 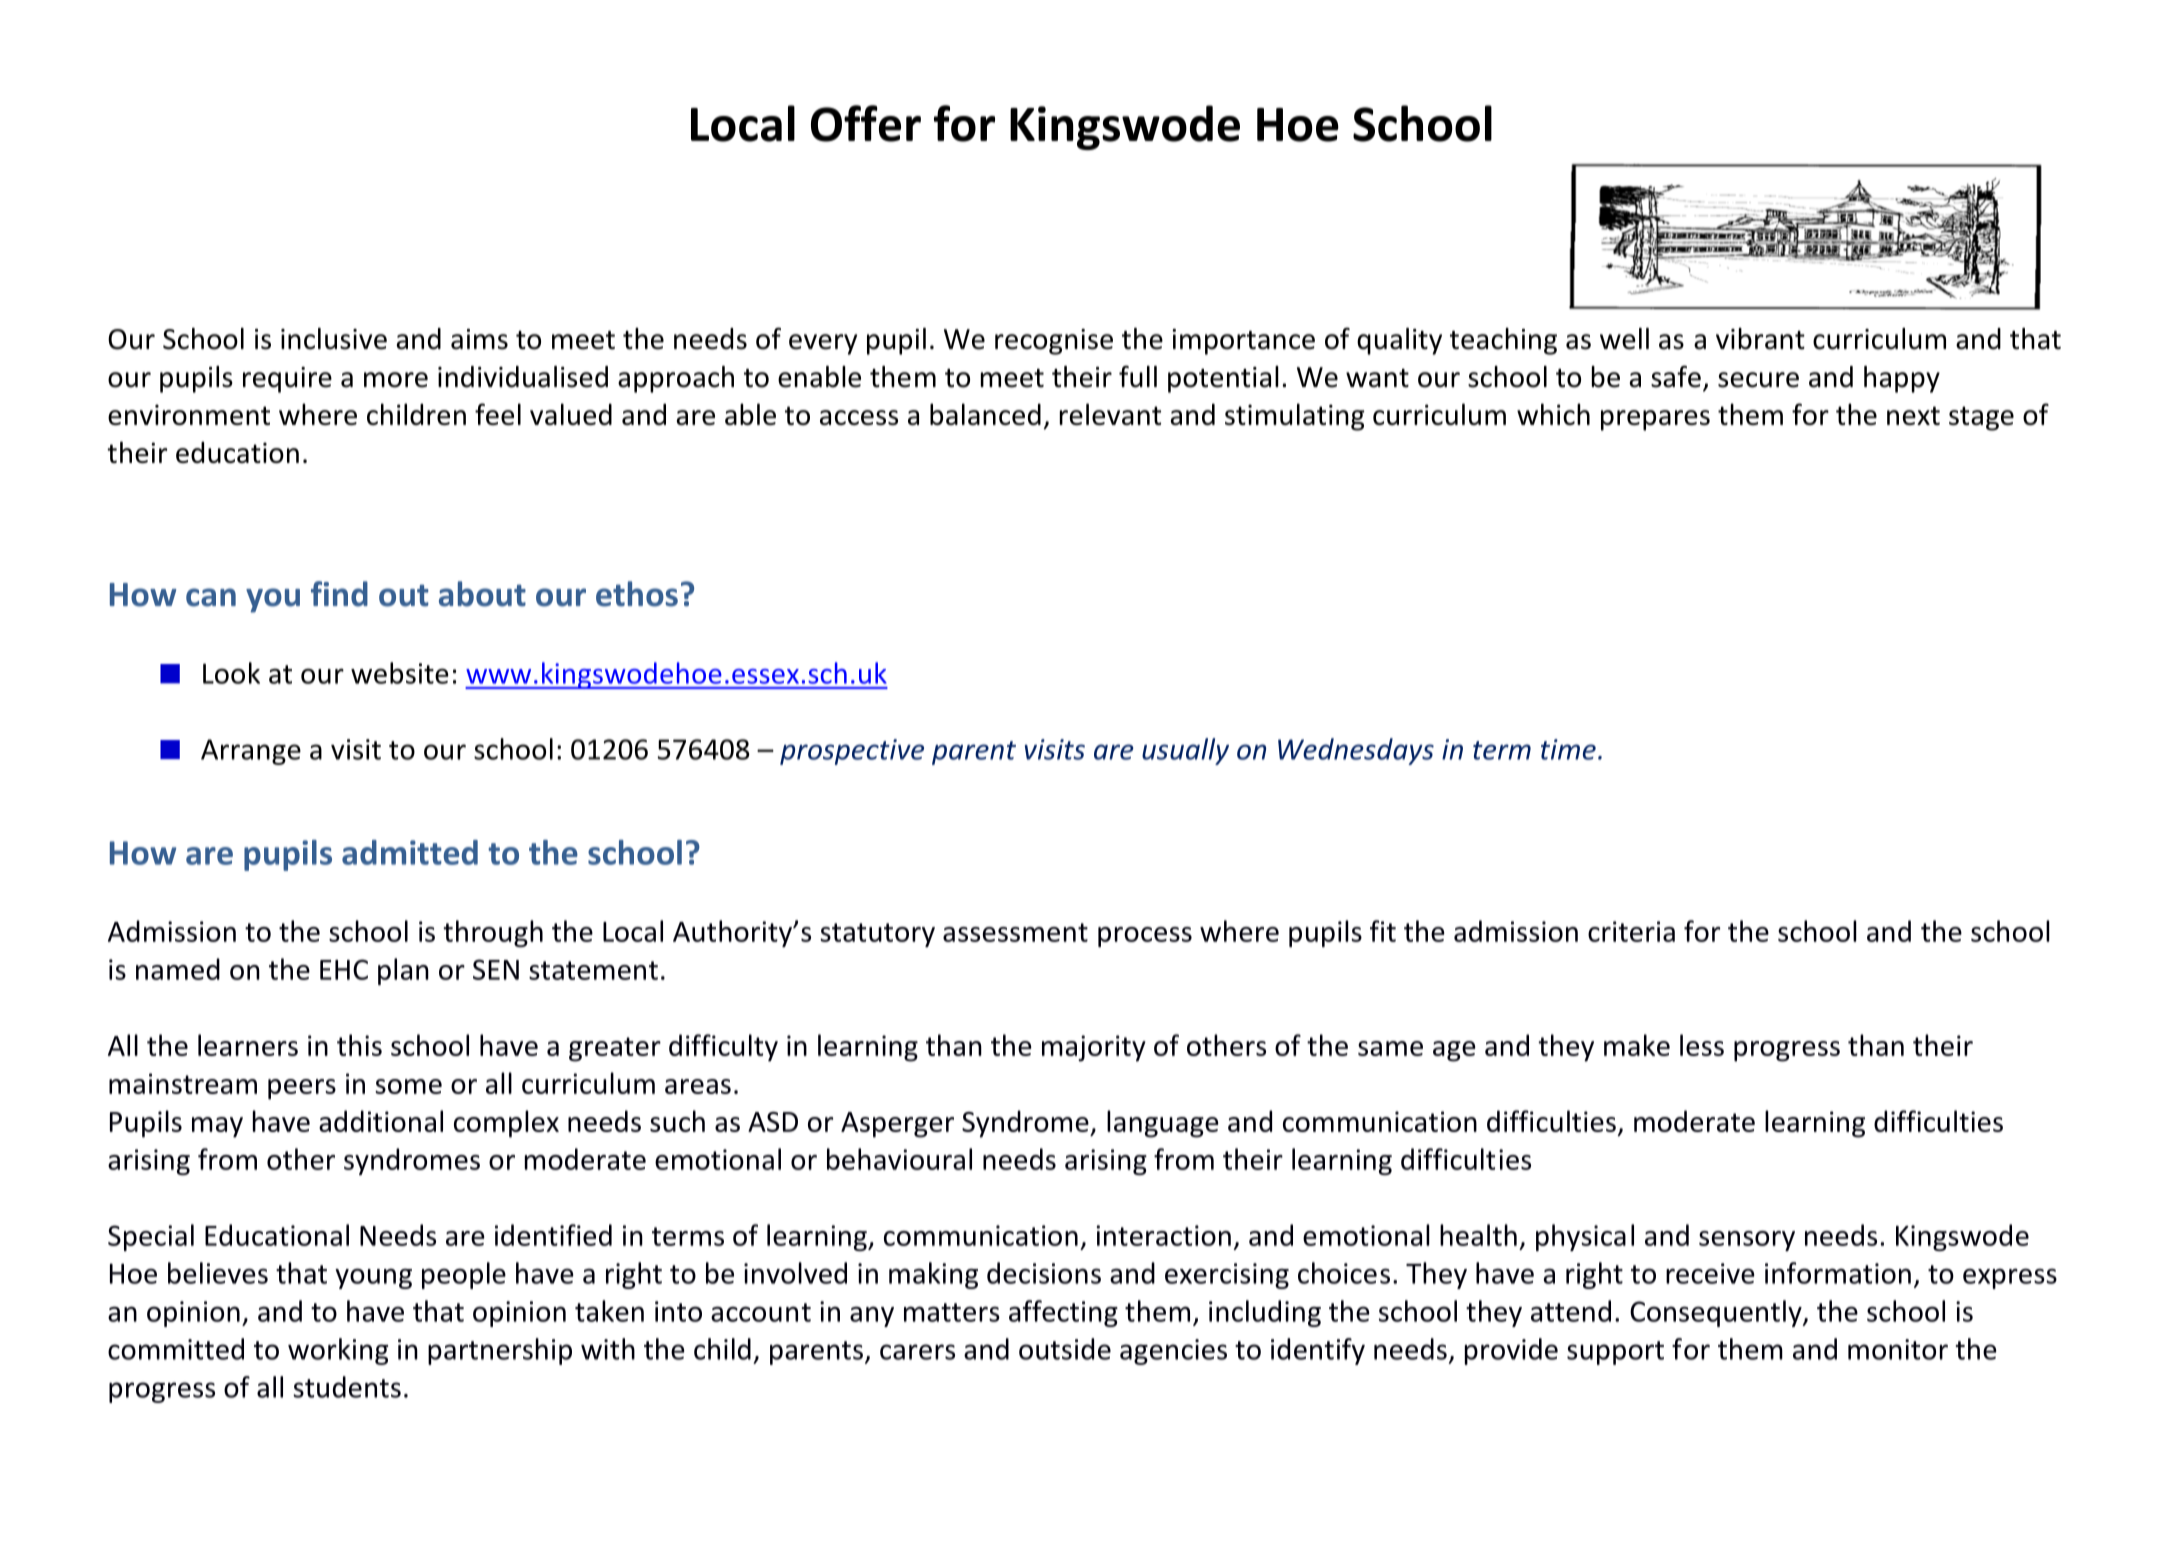 I want to click on vibrant, so click(x=1760, y=339).
